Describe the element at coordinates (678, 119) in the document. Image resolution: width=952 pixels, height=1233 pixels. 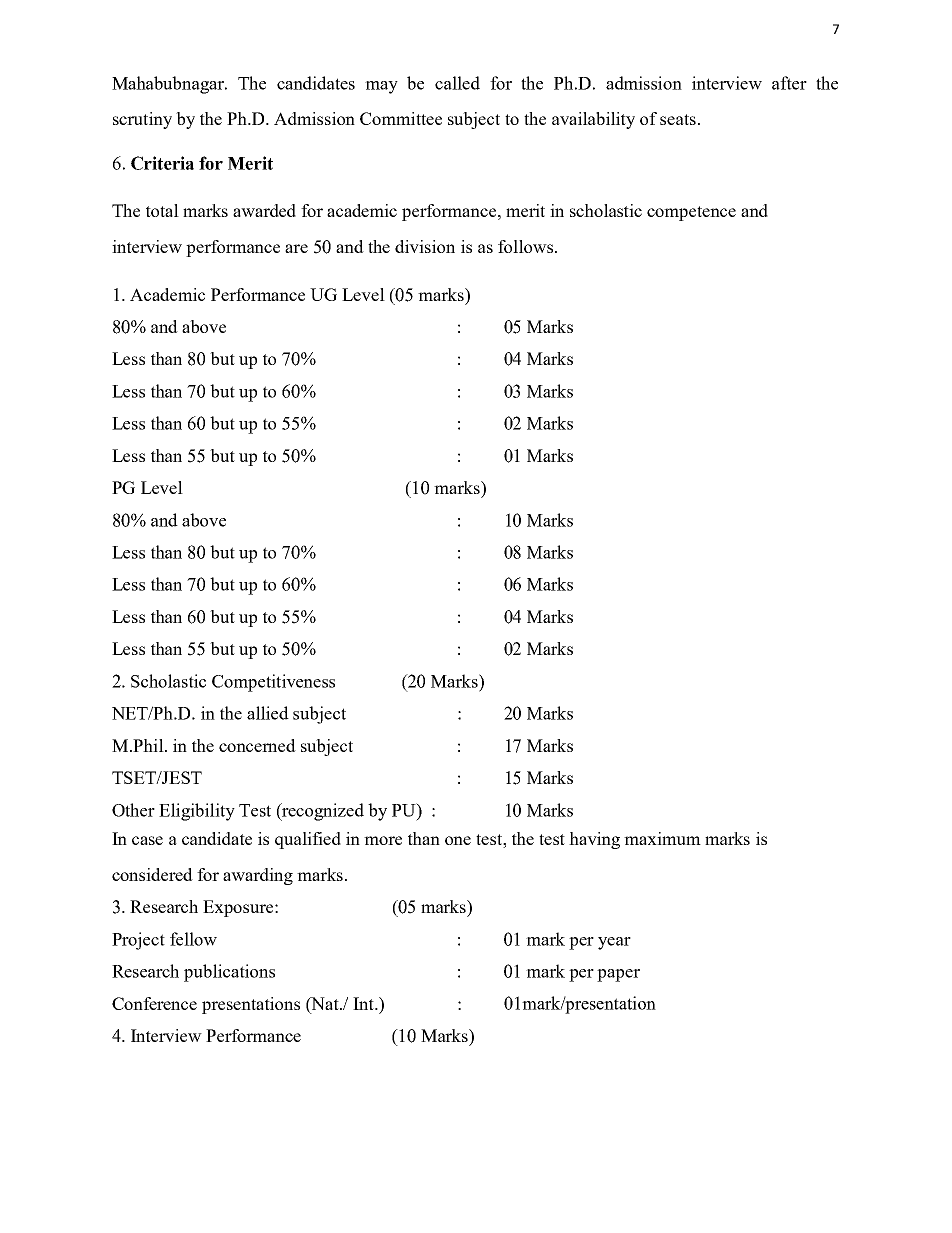
I see `seats` at that location.
